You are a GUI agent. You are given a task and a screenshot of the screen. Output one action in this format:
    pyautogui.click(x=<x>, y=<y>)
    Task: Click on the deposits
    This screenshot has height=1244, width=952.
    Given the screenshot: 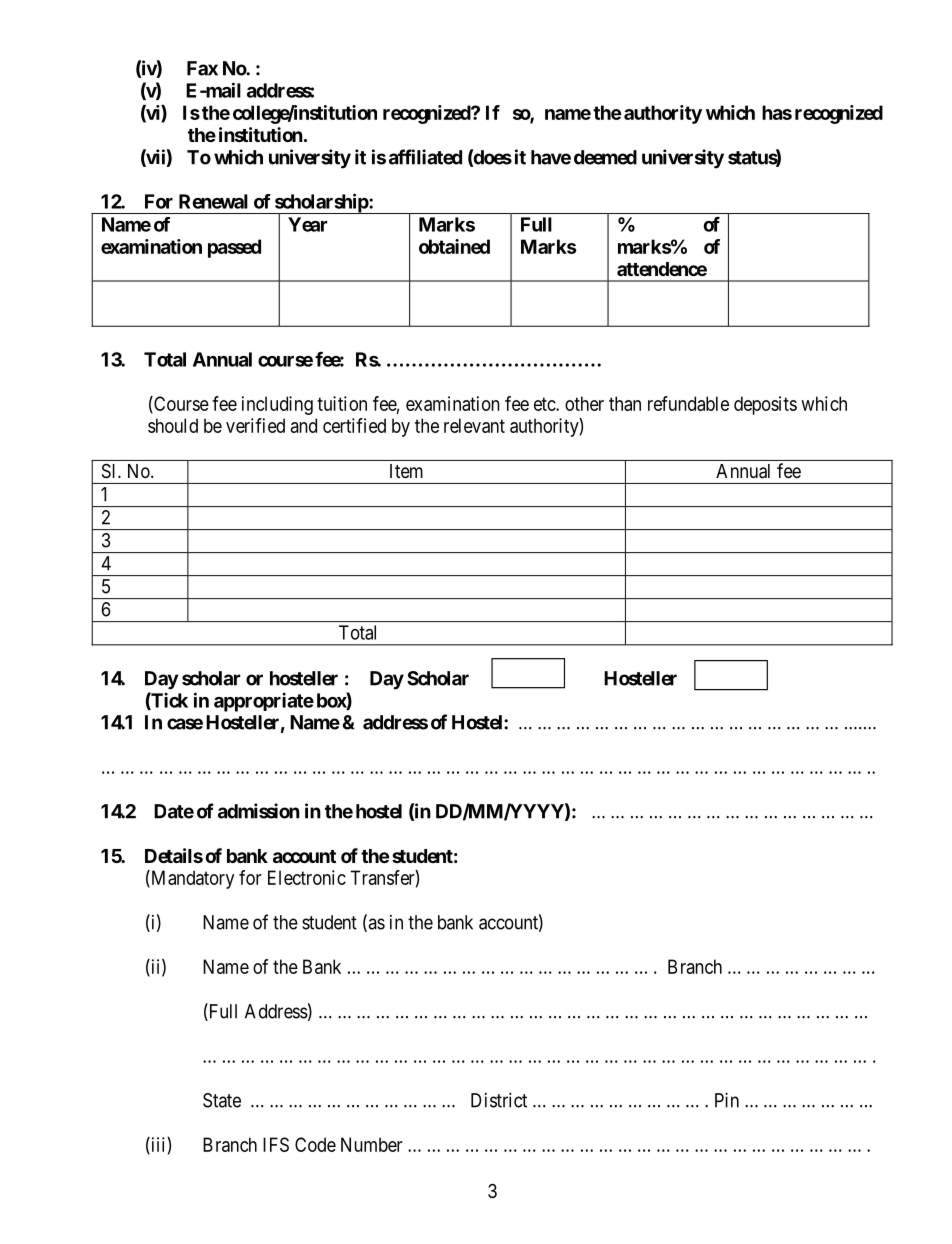 What is the action you would take?
    pyautogui.click(x=765, y=405)
